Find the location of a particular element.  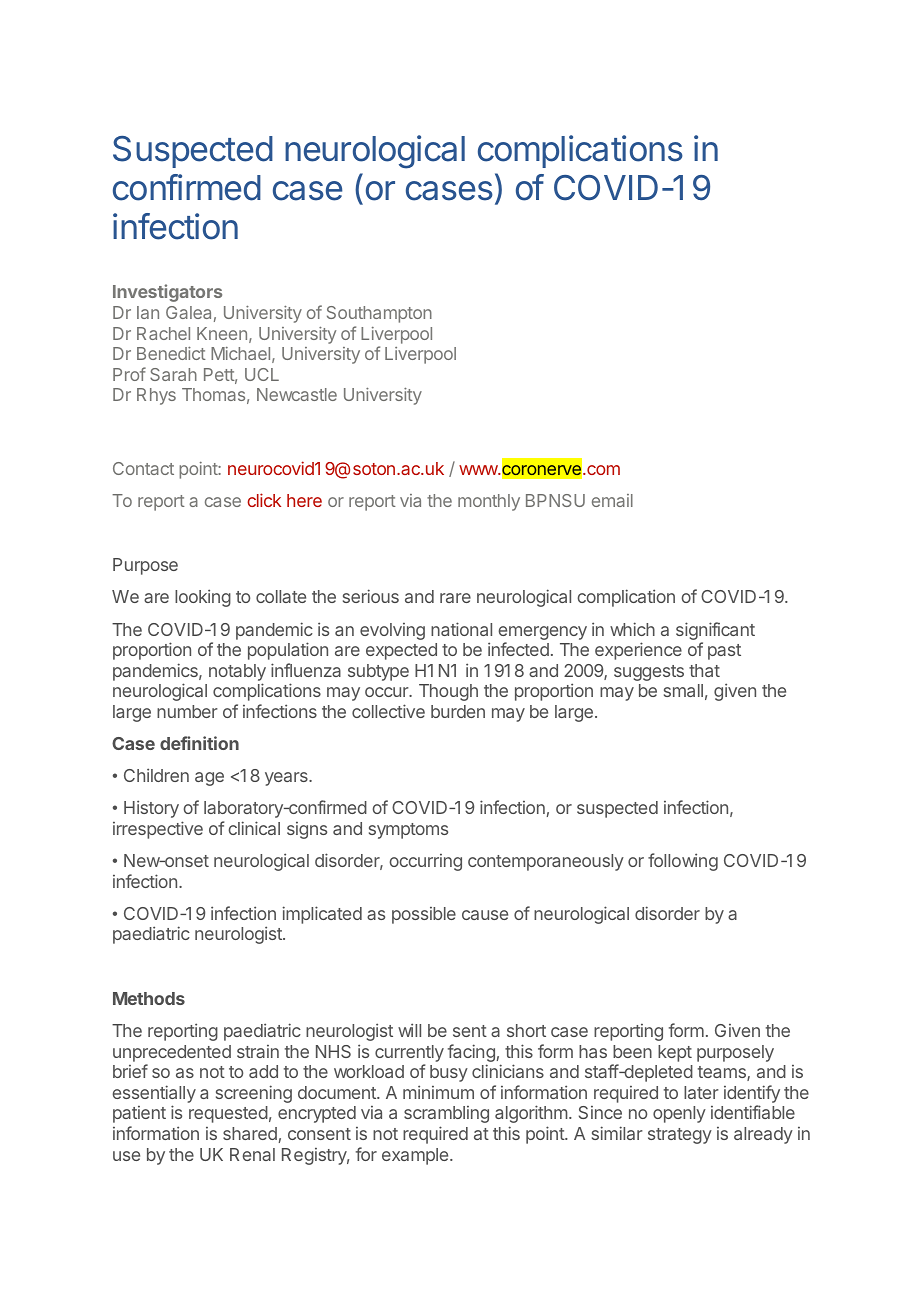

possible is located at coordinates (424, 915).
